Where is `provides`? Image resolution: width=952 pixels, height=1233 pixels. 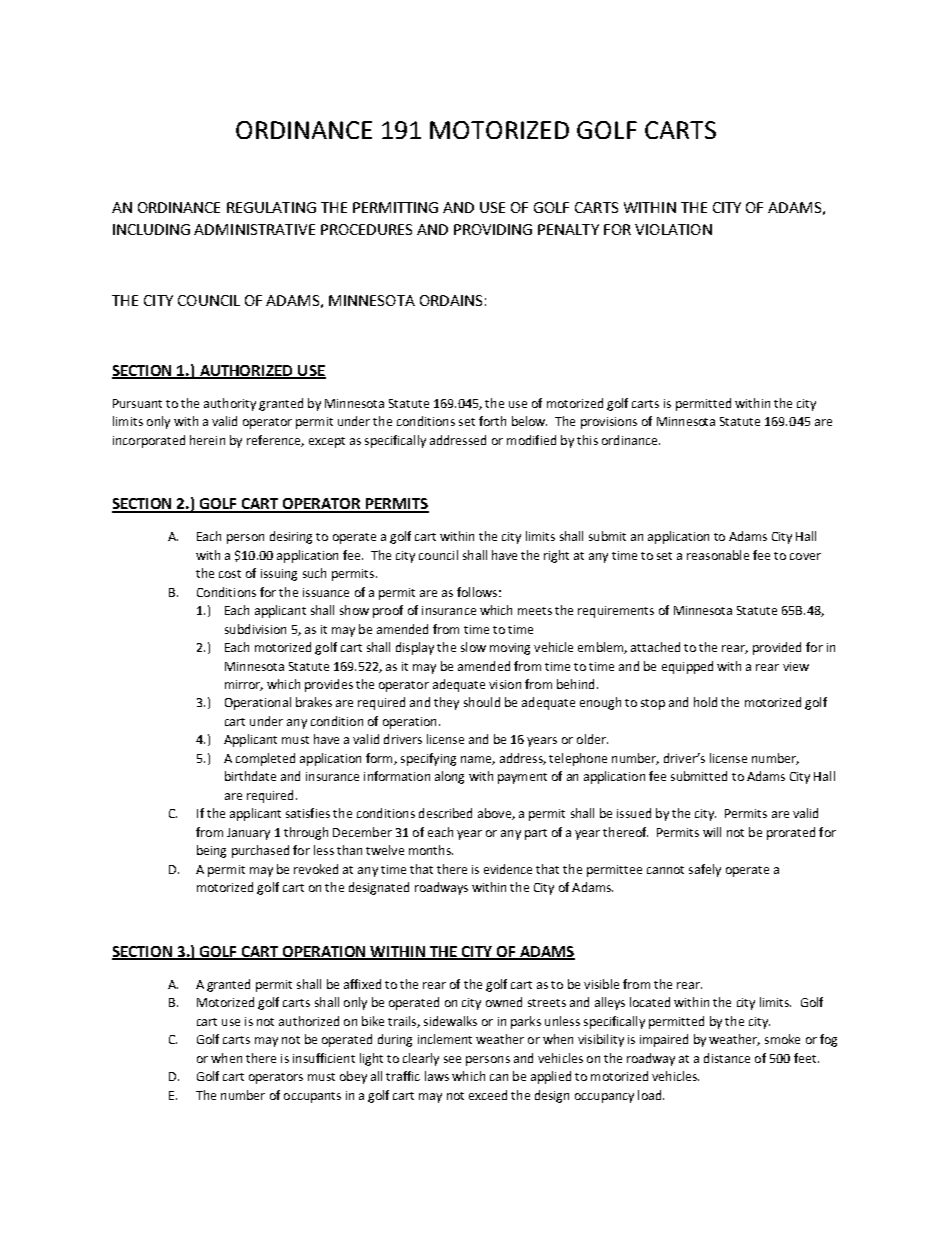
provides is located at coordinates (329, 685).
